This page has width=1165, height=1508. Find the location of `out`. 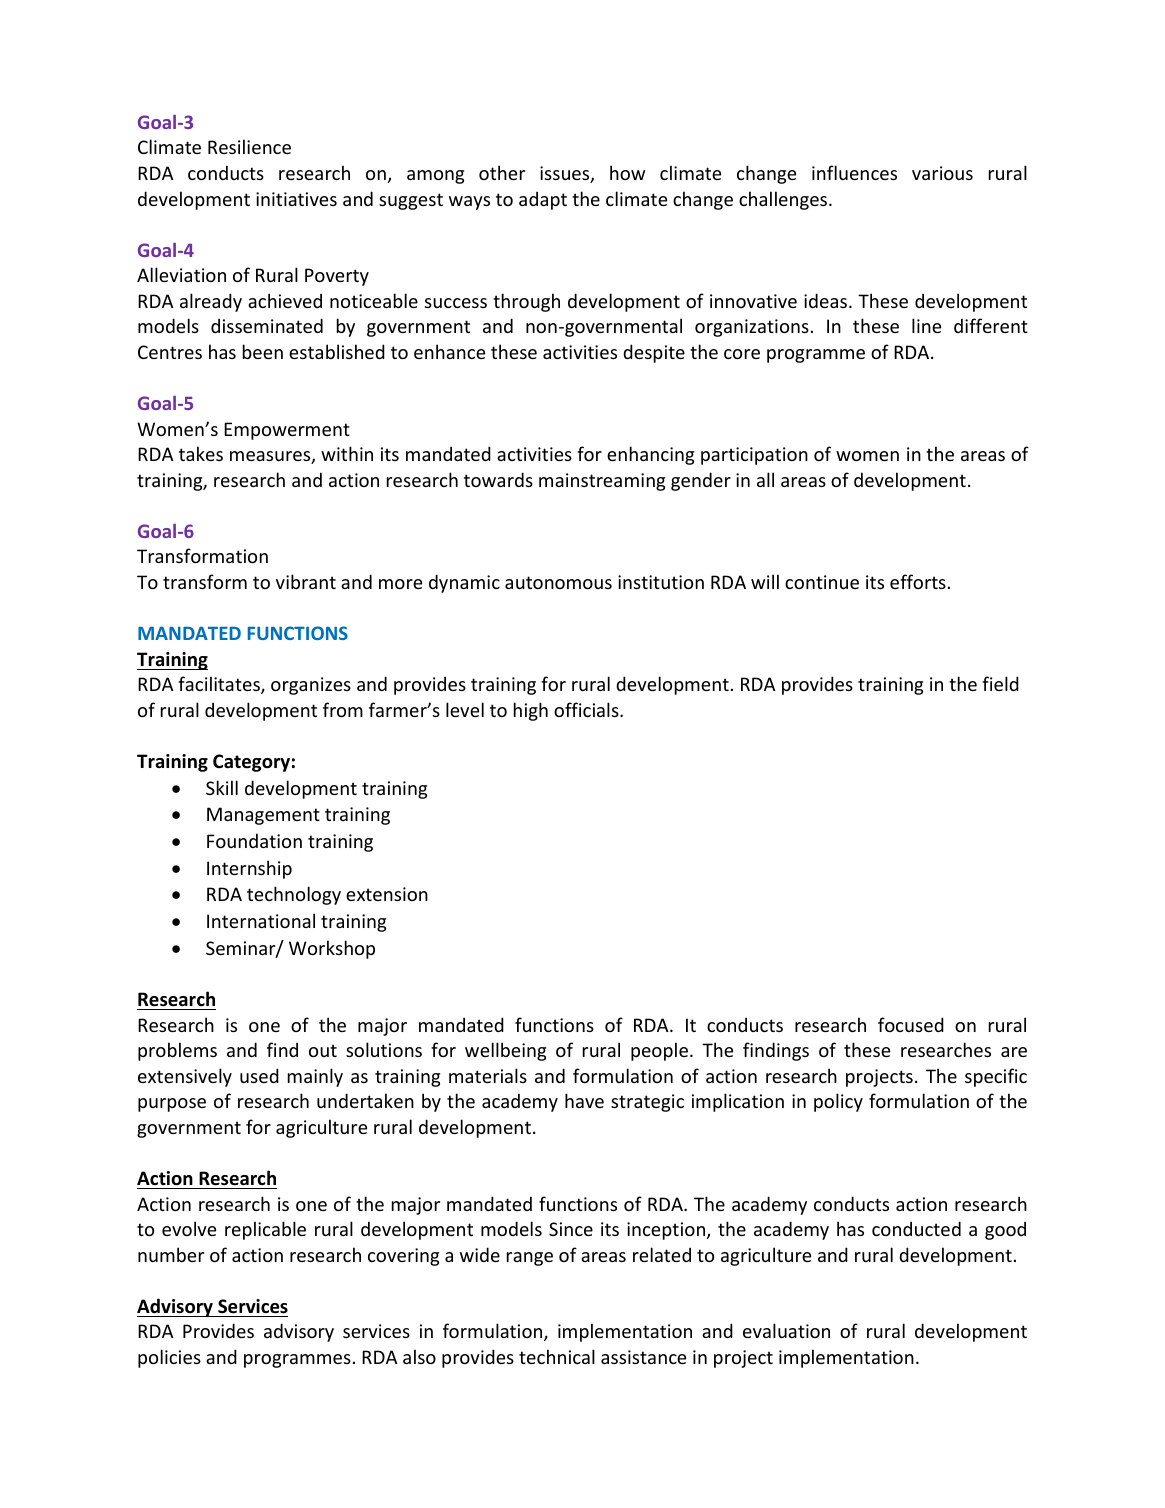

out is located at coordinates (323, 1050).
